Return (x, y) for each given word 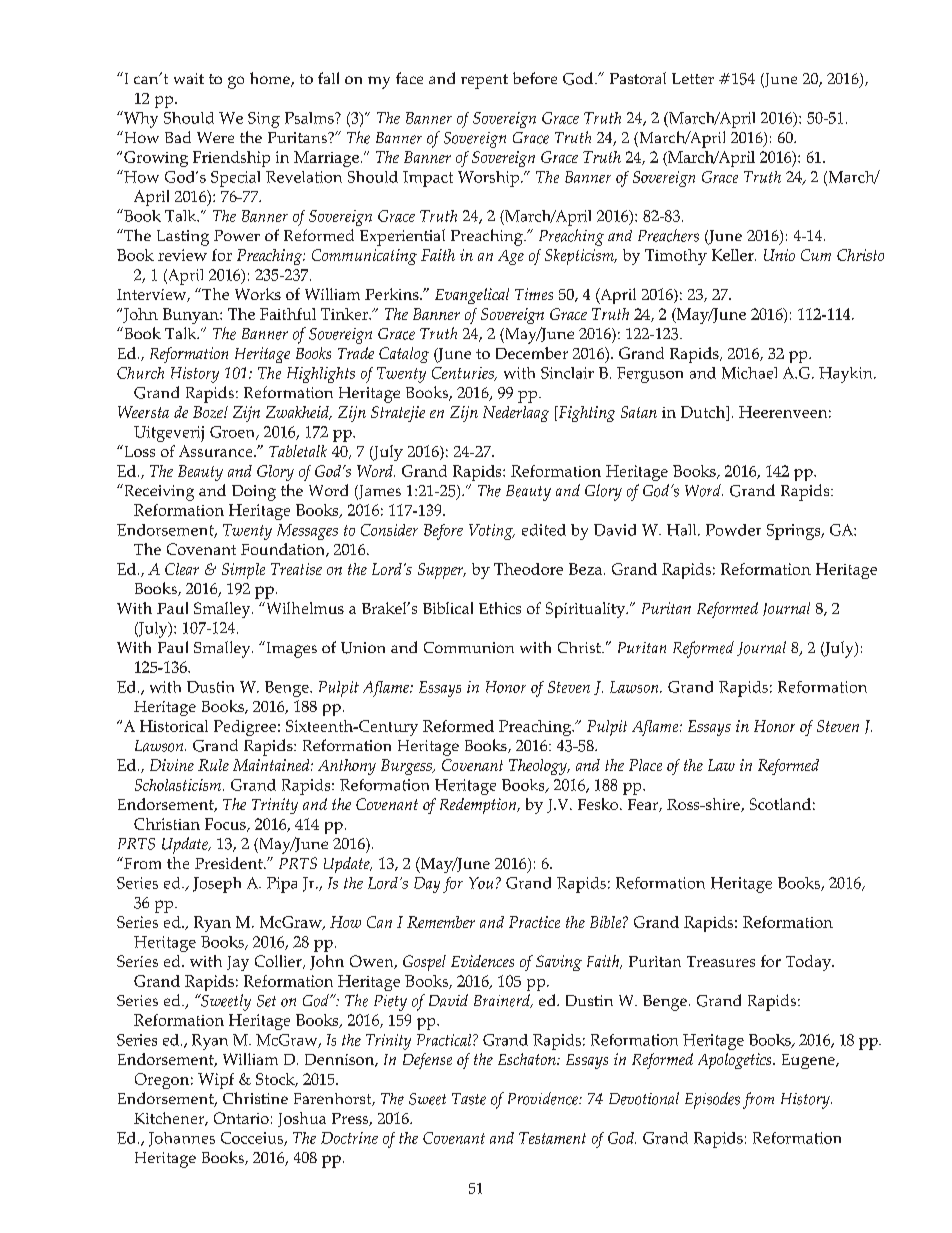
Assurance (217, 451)
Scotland (780, 804)
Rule (213, 765)
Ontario (241, 1118)
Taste (469, 1099)
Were (215, 137)
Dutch (704, 412)
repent (484, 81)
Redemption (479, 806)
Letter (693, 78)
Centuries (464, 374)
